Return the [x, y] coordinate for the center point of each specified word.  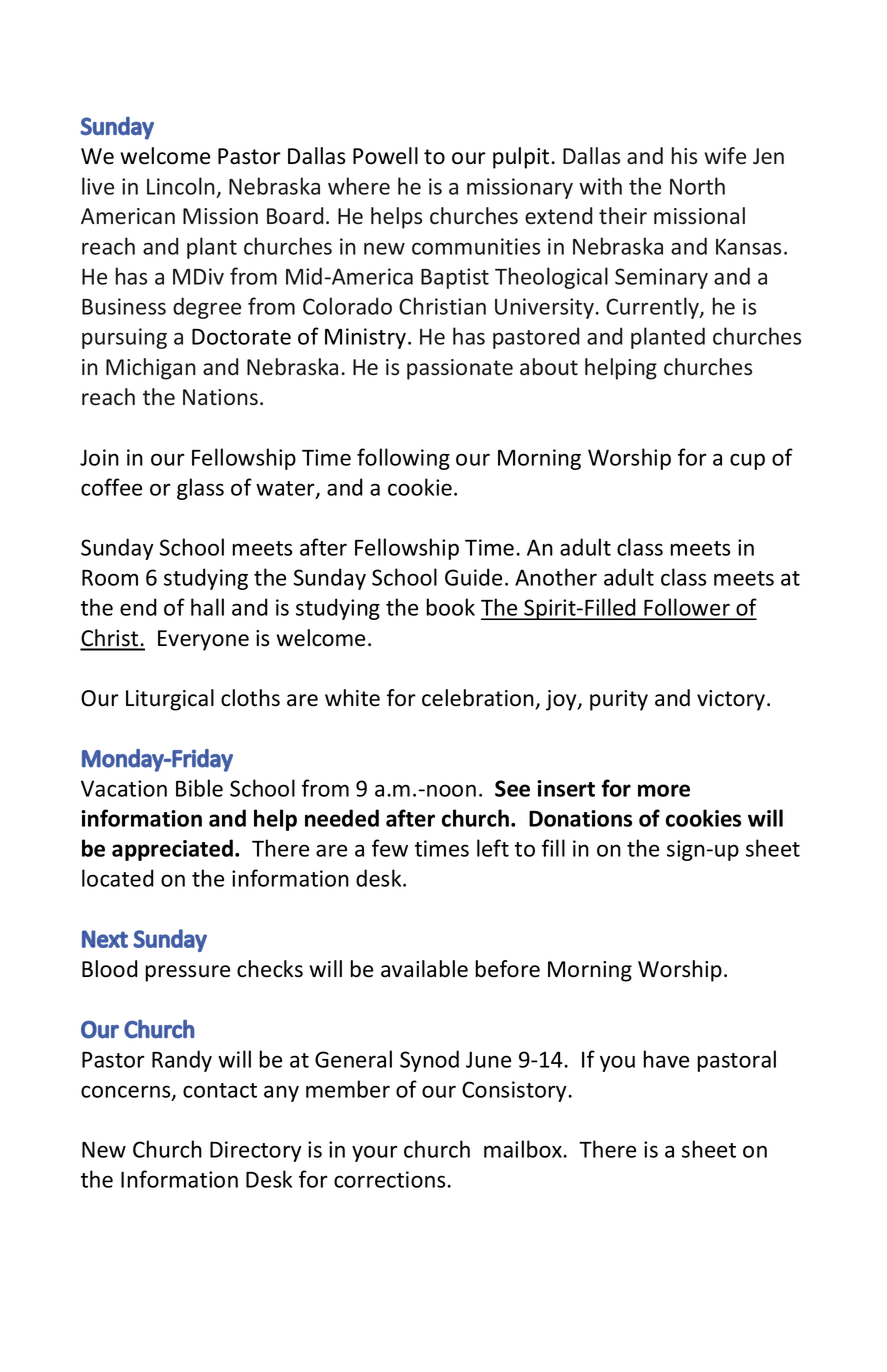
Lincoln [181, 186]
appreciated [172, 850]
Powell [385, 156]
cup [747, 461]
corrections [391, 1179]
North [697, 186]
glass [200, 489]
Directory [256, 1151]
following [403, 459]
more [664, 790]
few [390, 848]
